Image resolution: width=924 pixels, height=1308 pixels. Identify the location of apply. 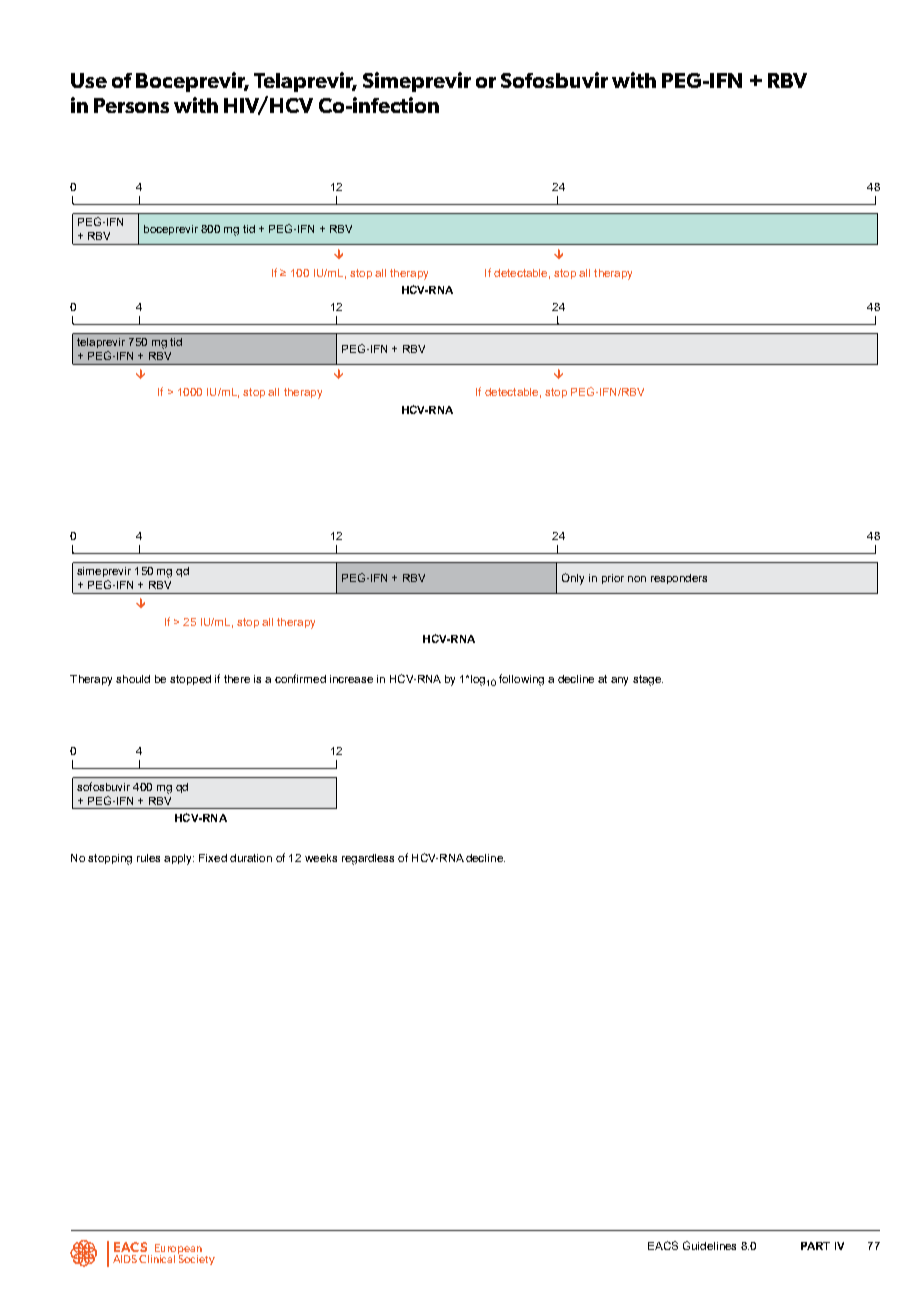
(179, 859).
